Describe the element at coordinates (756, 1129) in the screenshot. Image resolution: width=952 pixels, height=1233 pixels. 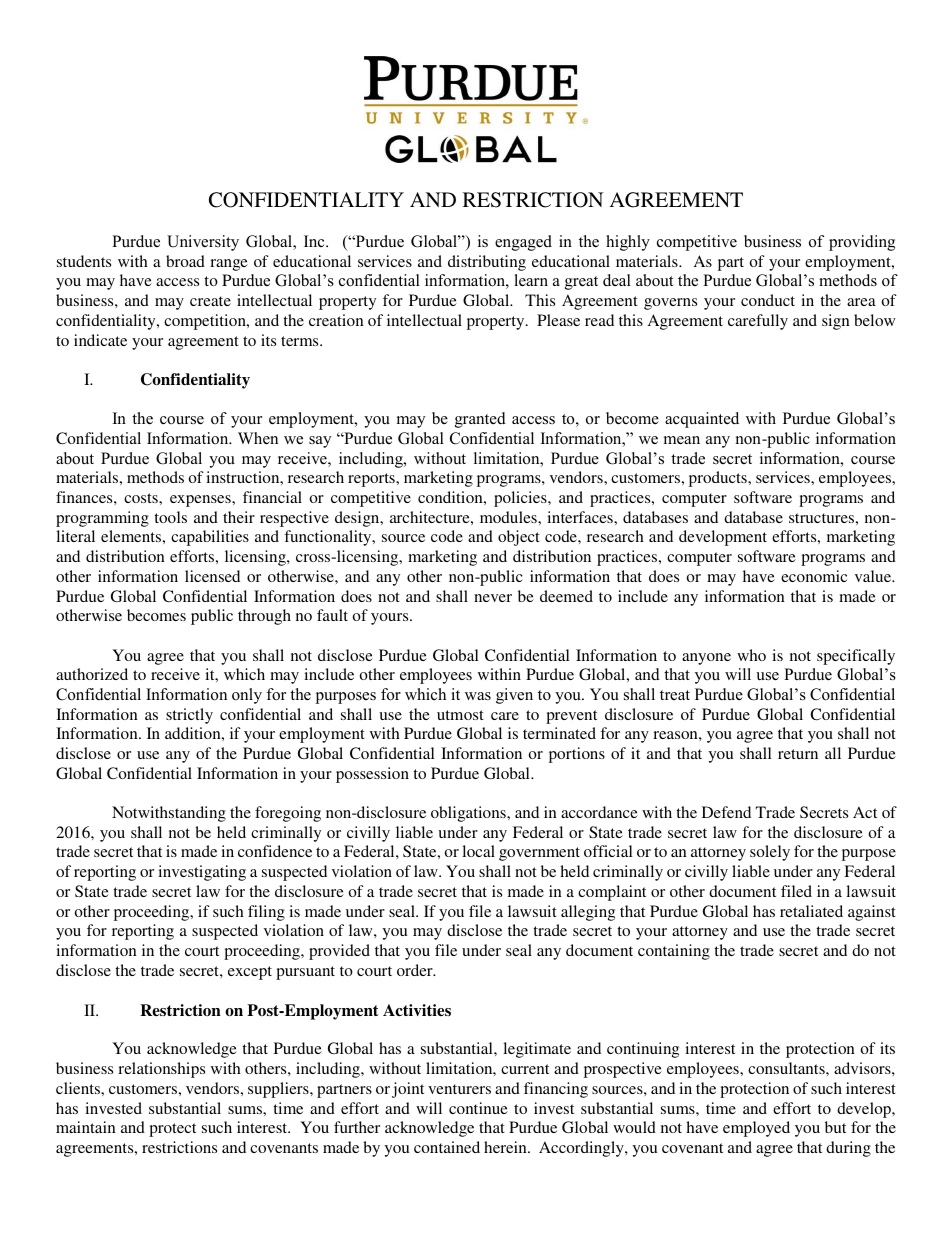
I see `employed` at that location.
